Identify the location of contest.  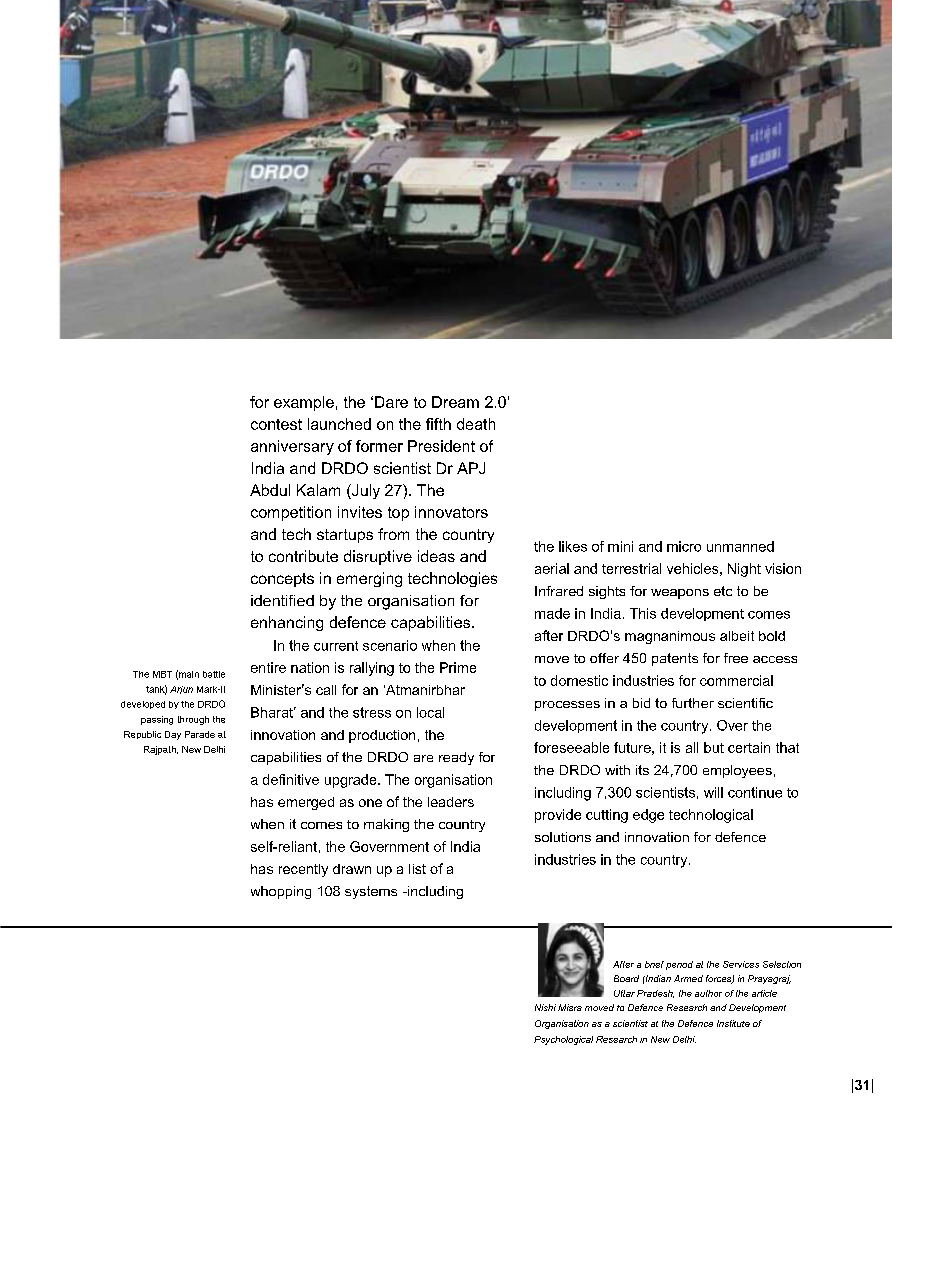
(276, 424).
